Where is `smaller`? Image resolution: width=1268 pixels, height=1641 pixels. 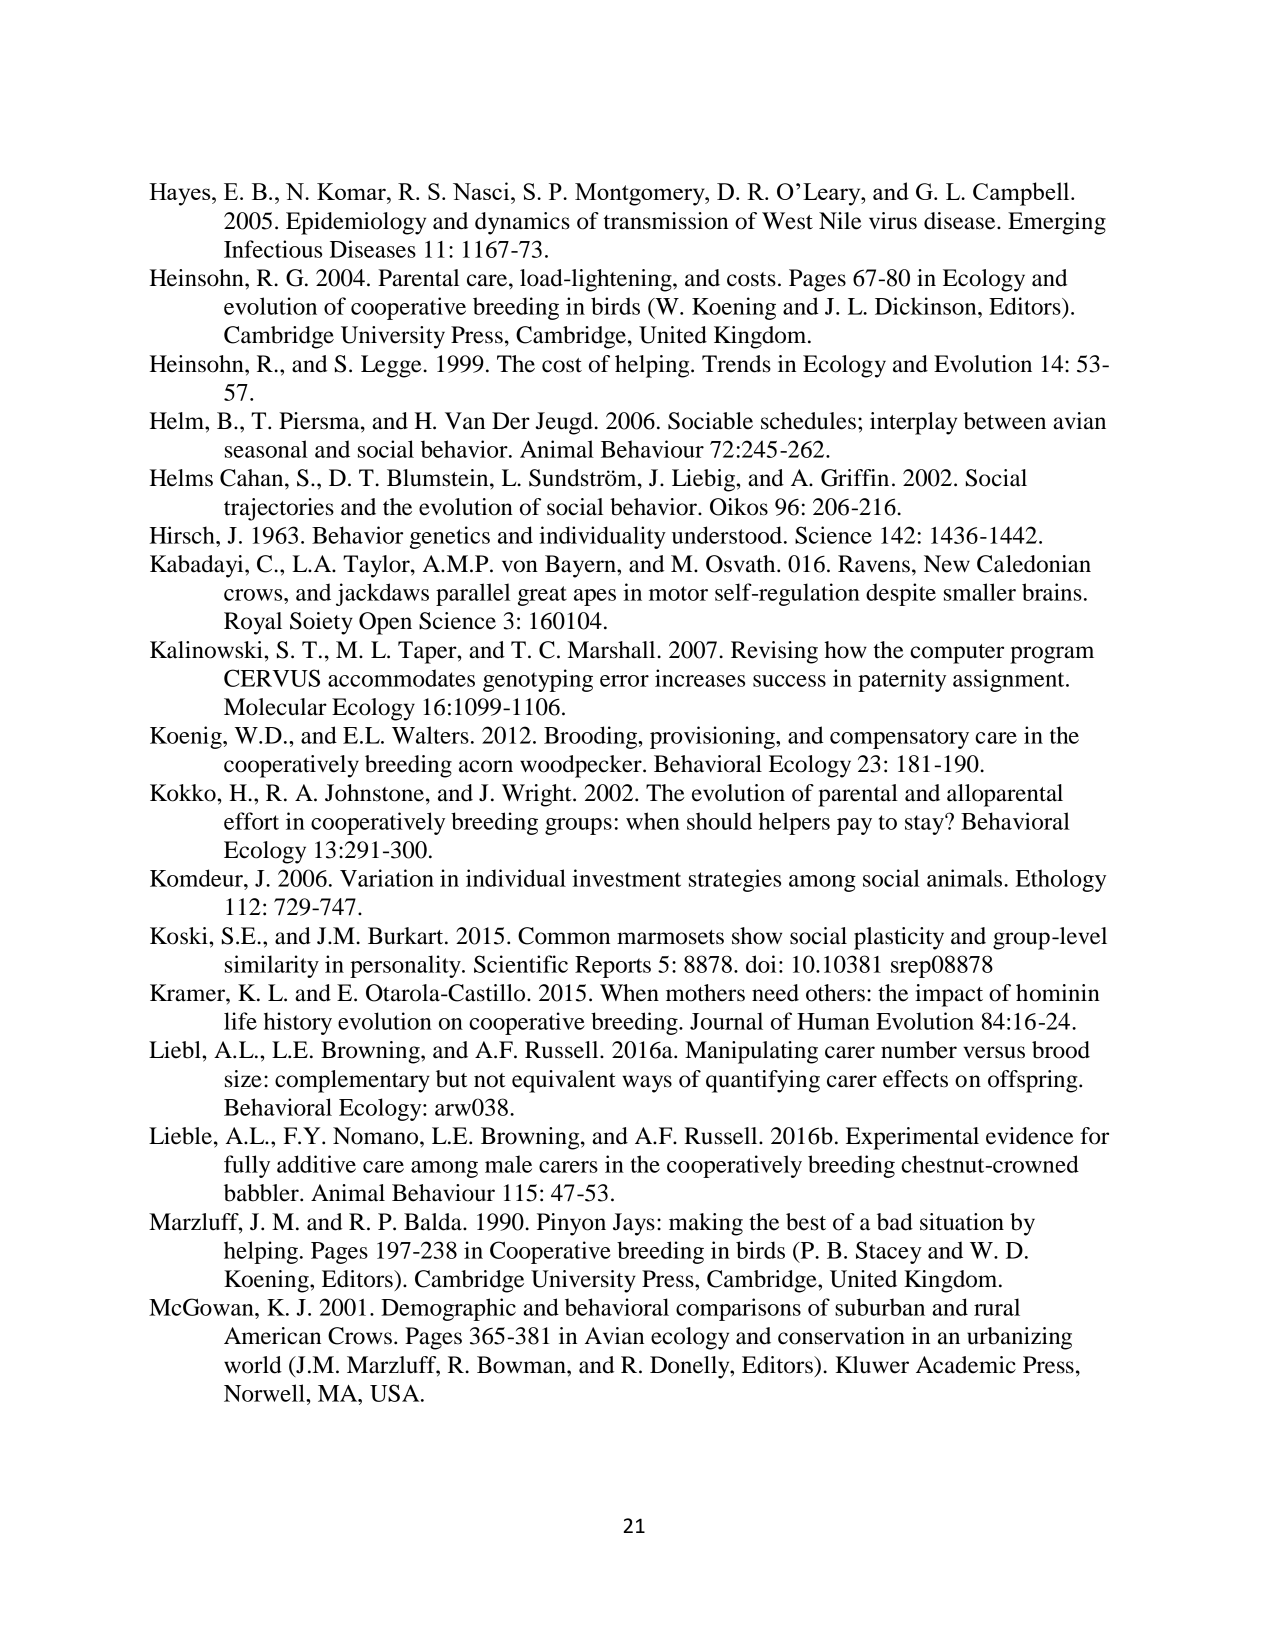 smaller is located at coordinates (980, 592).
